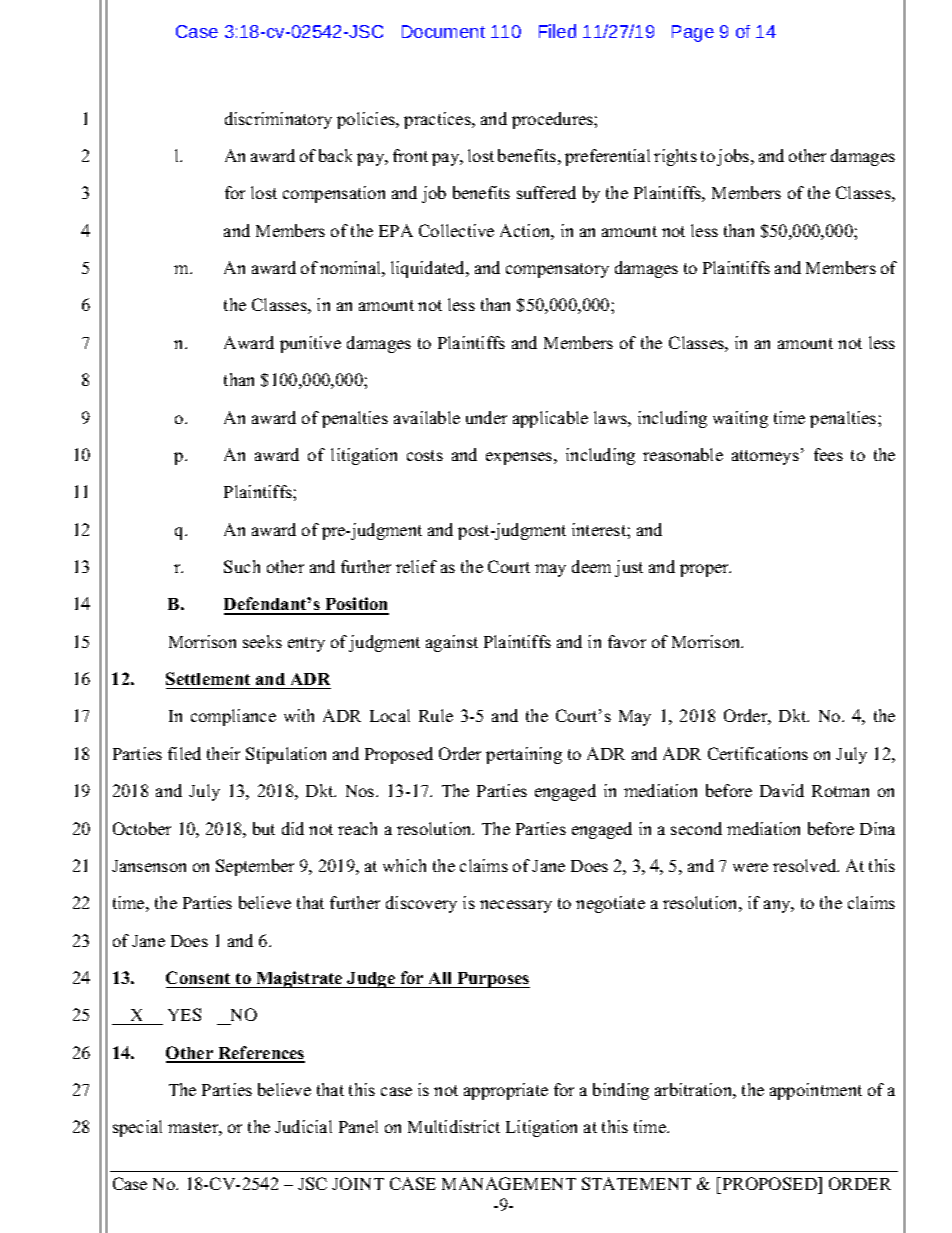 The height and width of the screenshot is (1233, 952). Describe the element at coordinates (816, 1091) in the screenshot. I see `appointment` at that location.
